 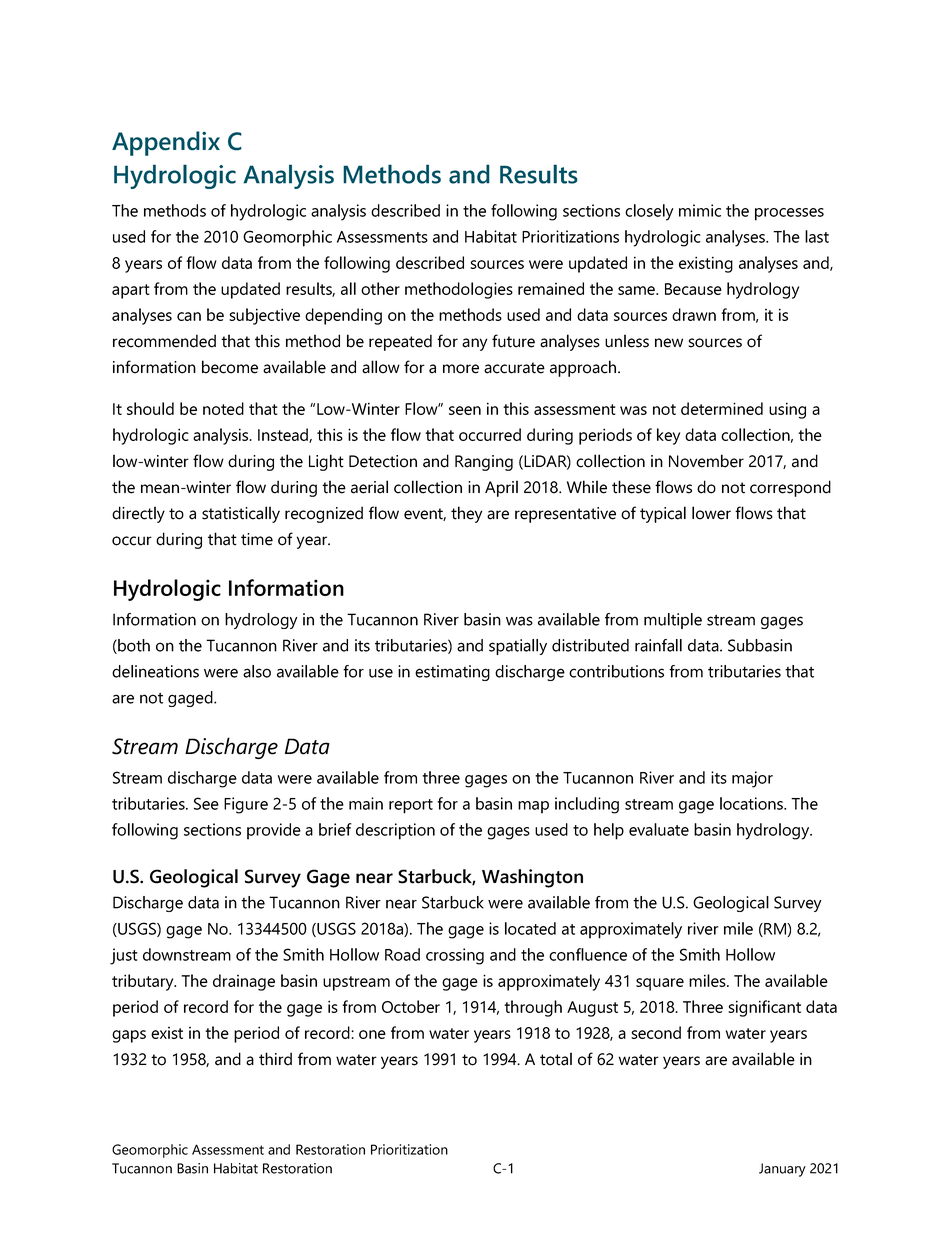 I want to click on report, so click(x=411, y=806).
